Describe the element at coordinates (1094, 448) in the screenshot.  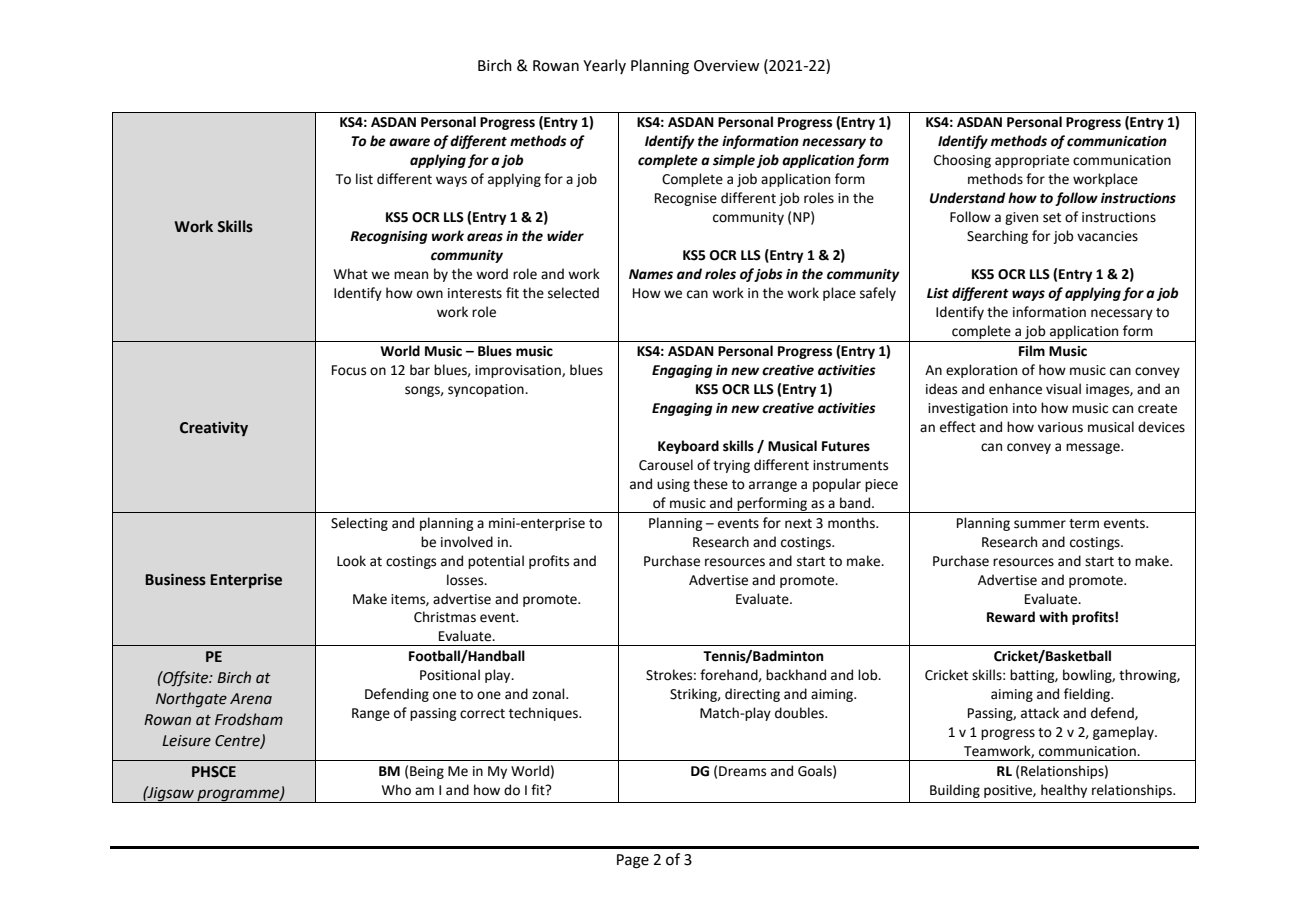
I see `message` at that location.
